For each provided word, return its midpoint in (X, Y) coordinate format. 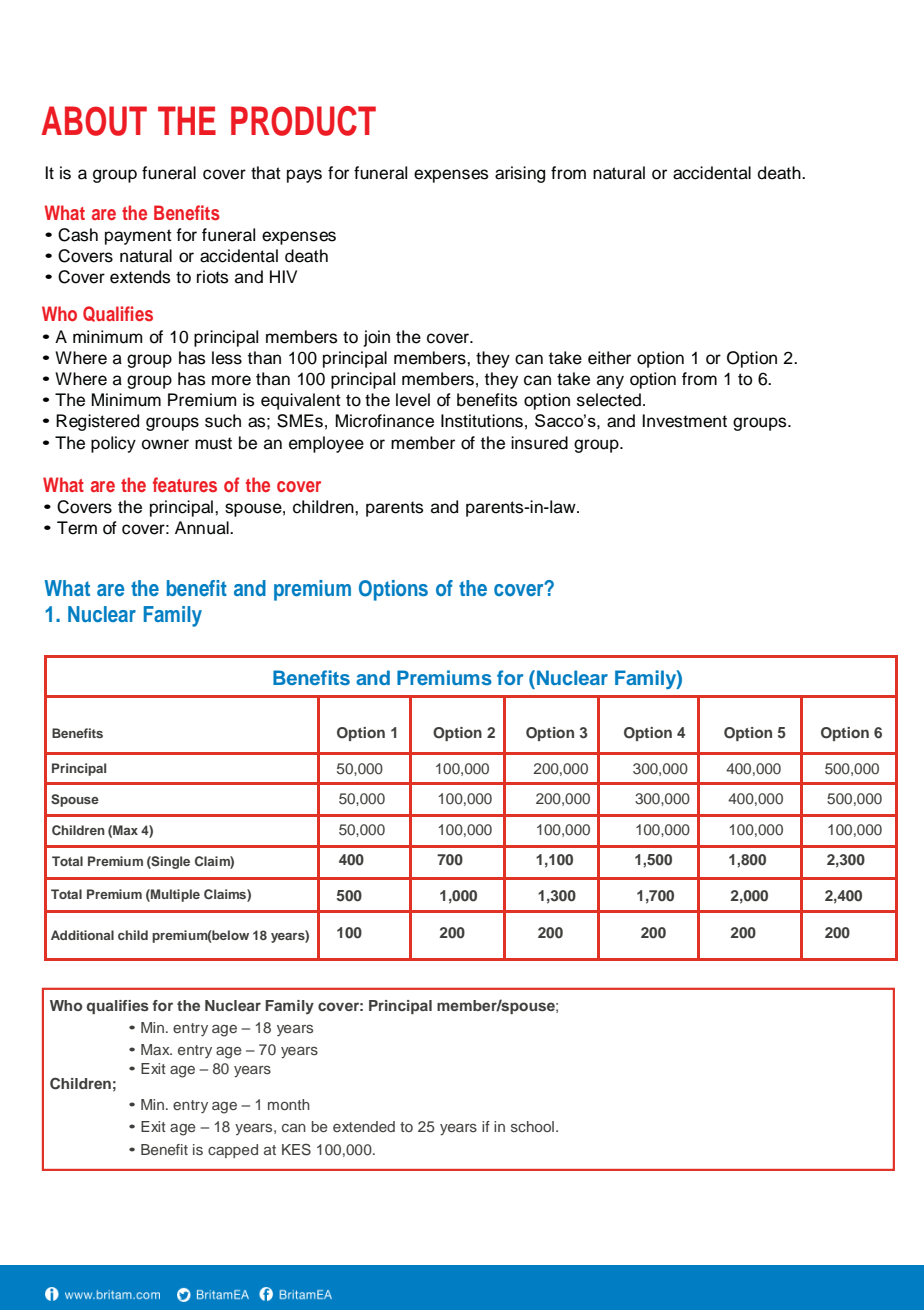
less (227, 358)
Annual (203, 528)
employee (326, 444)
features (185, 484)
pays (304, 176)
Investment (684, 421)
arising (520, 174)
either (609, 358)
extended (364, 1126)
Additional (82, 935)
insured (539, 443)
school (532, 1126)
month (289, 1104)
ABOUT (94, 121)
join (377, 338)
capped (233, 1151)
